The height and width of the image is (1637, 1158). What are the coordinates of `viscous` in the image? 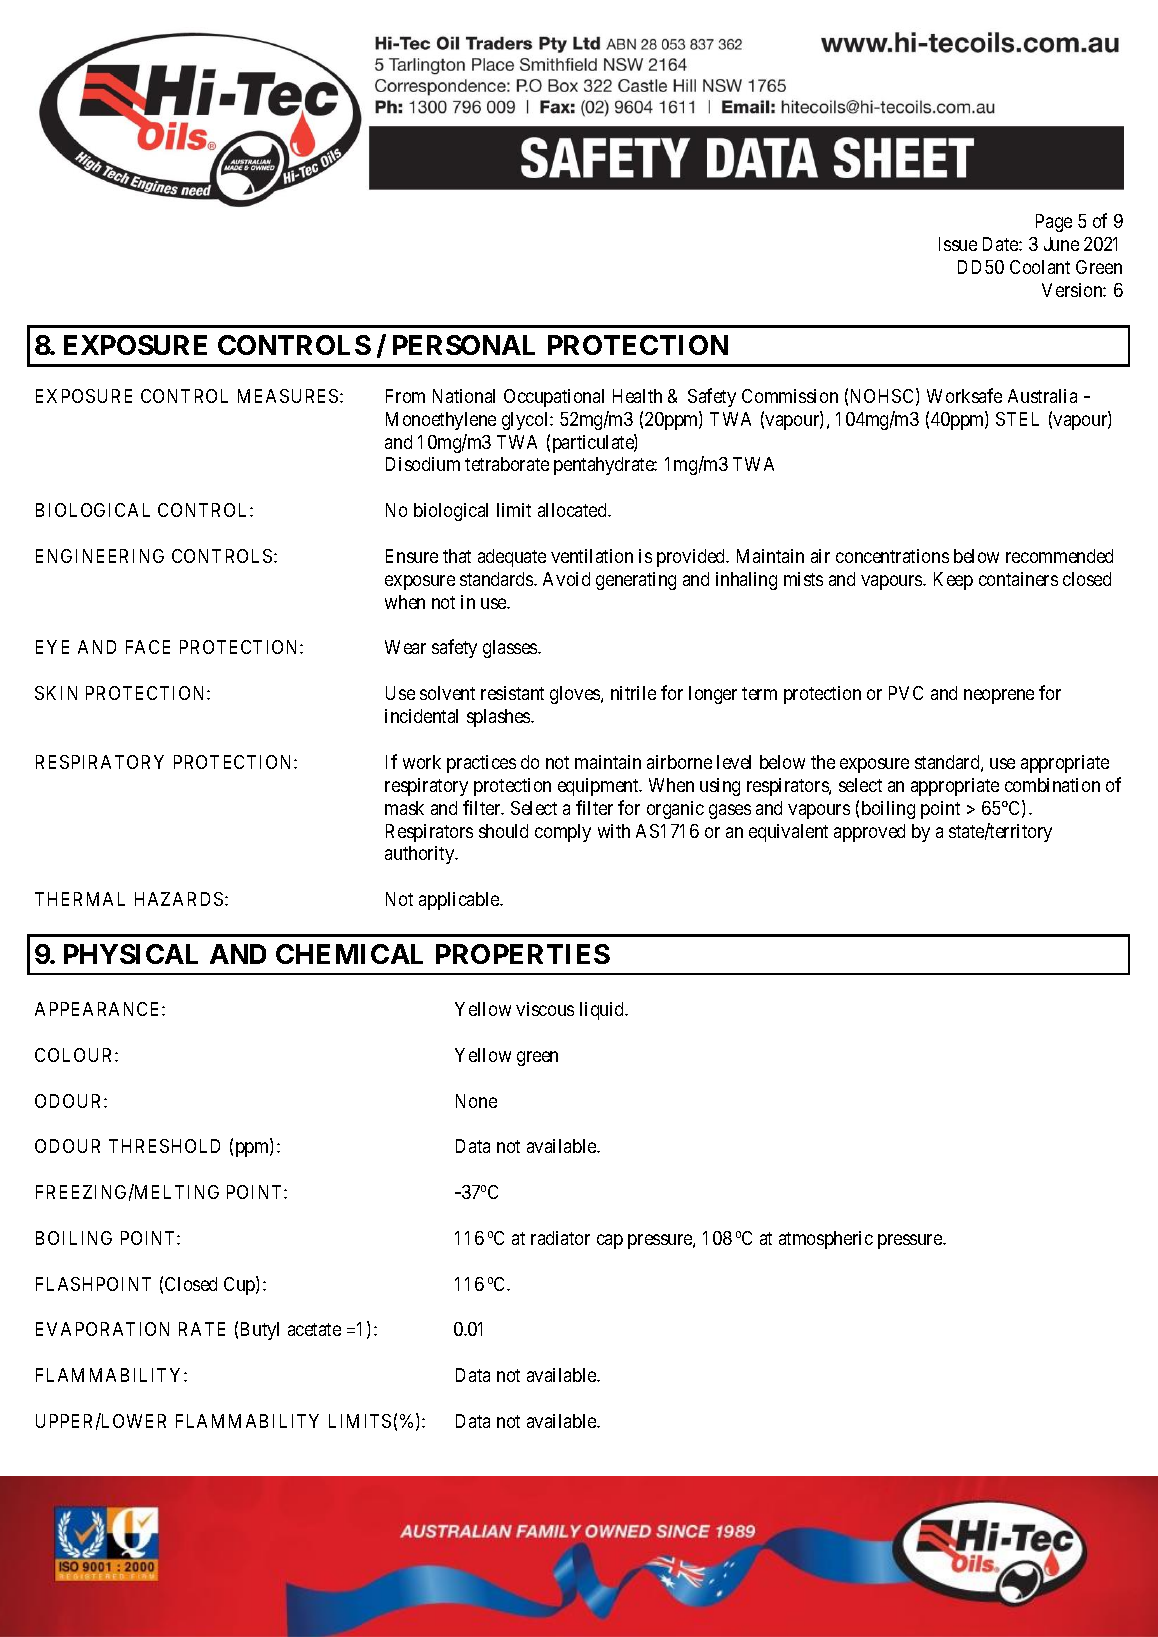 It's located at (545, 1009).
